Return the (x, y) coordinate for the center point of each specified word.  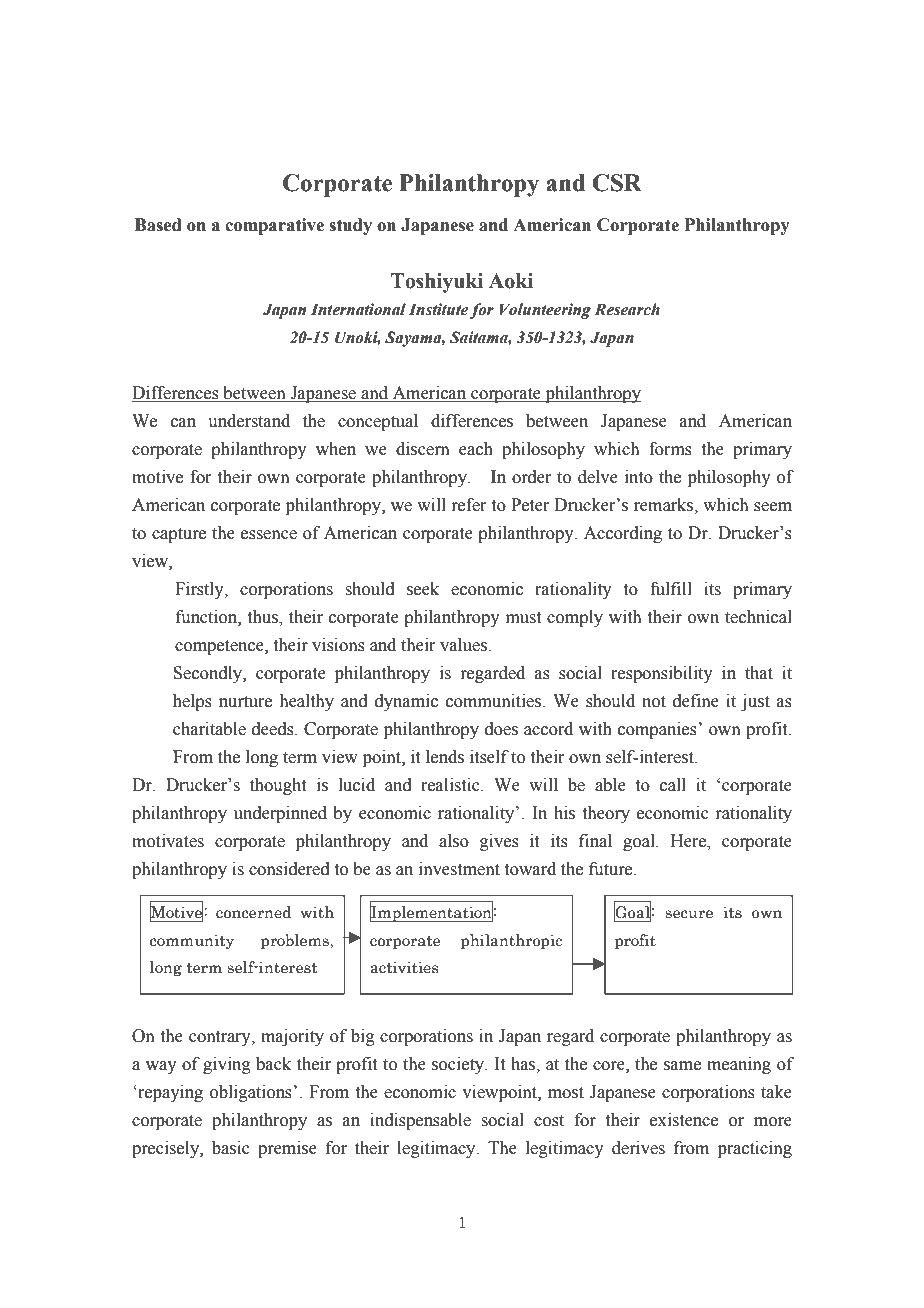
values (464, 645)
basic (231, 1148)
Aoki (511, 281)
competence (220, 647)
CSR (617, 183)
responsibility (662, 674)
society (459, 1065)
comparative (274, 226)
